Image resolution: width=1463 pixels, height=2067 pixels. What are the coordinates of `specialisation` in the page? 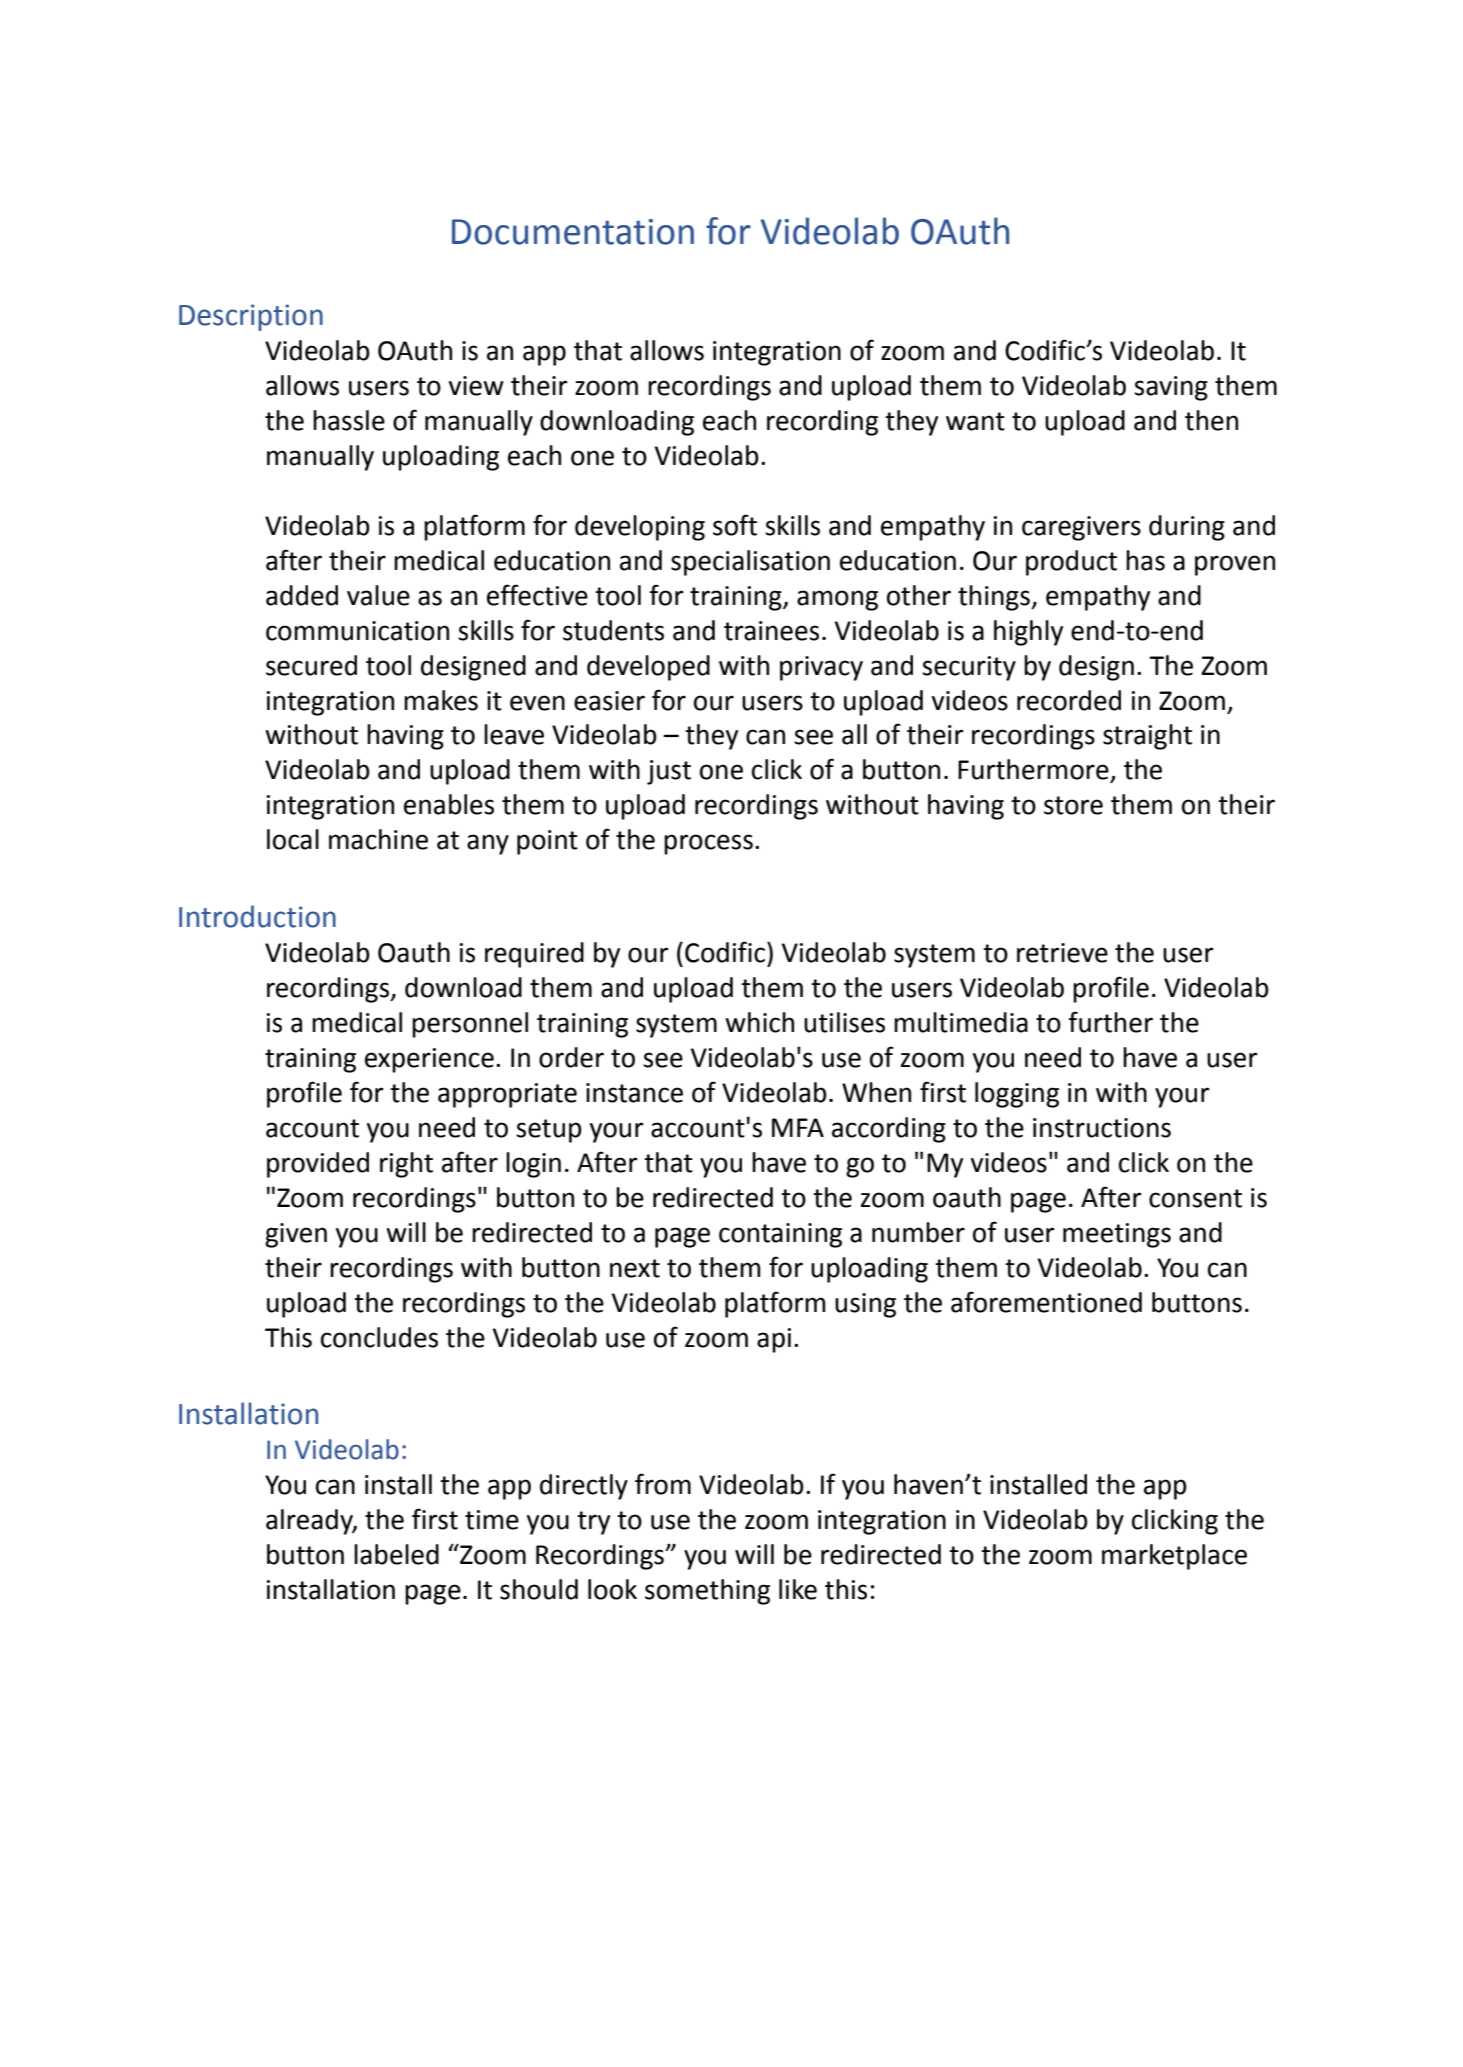 It's located at (750, 563).
